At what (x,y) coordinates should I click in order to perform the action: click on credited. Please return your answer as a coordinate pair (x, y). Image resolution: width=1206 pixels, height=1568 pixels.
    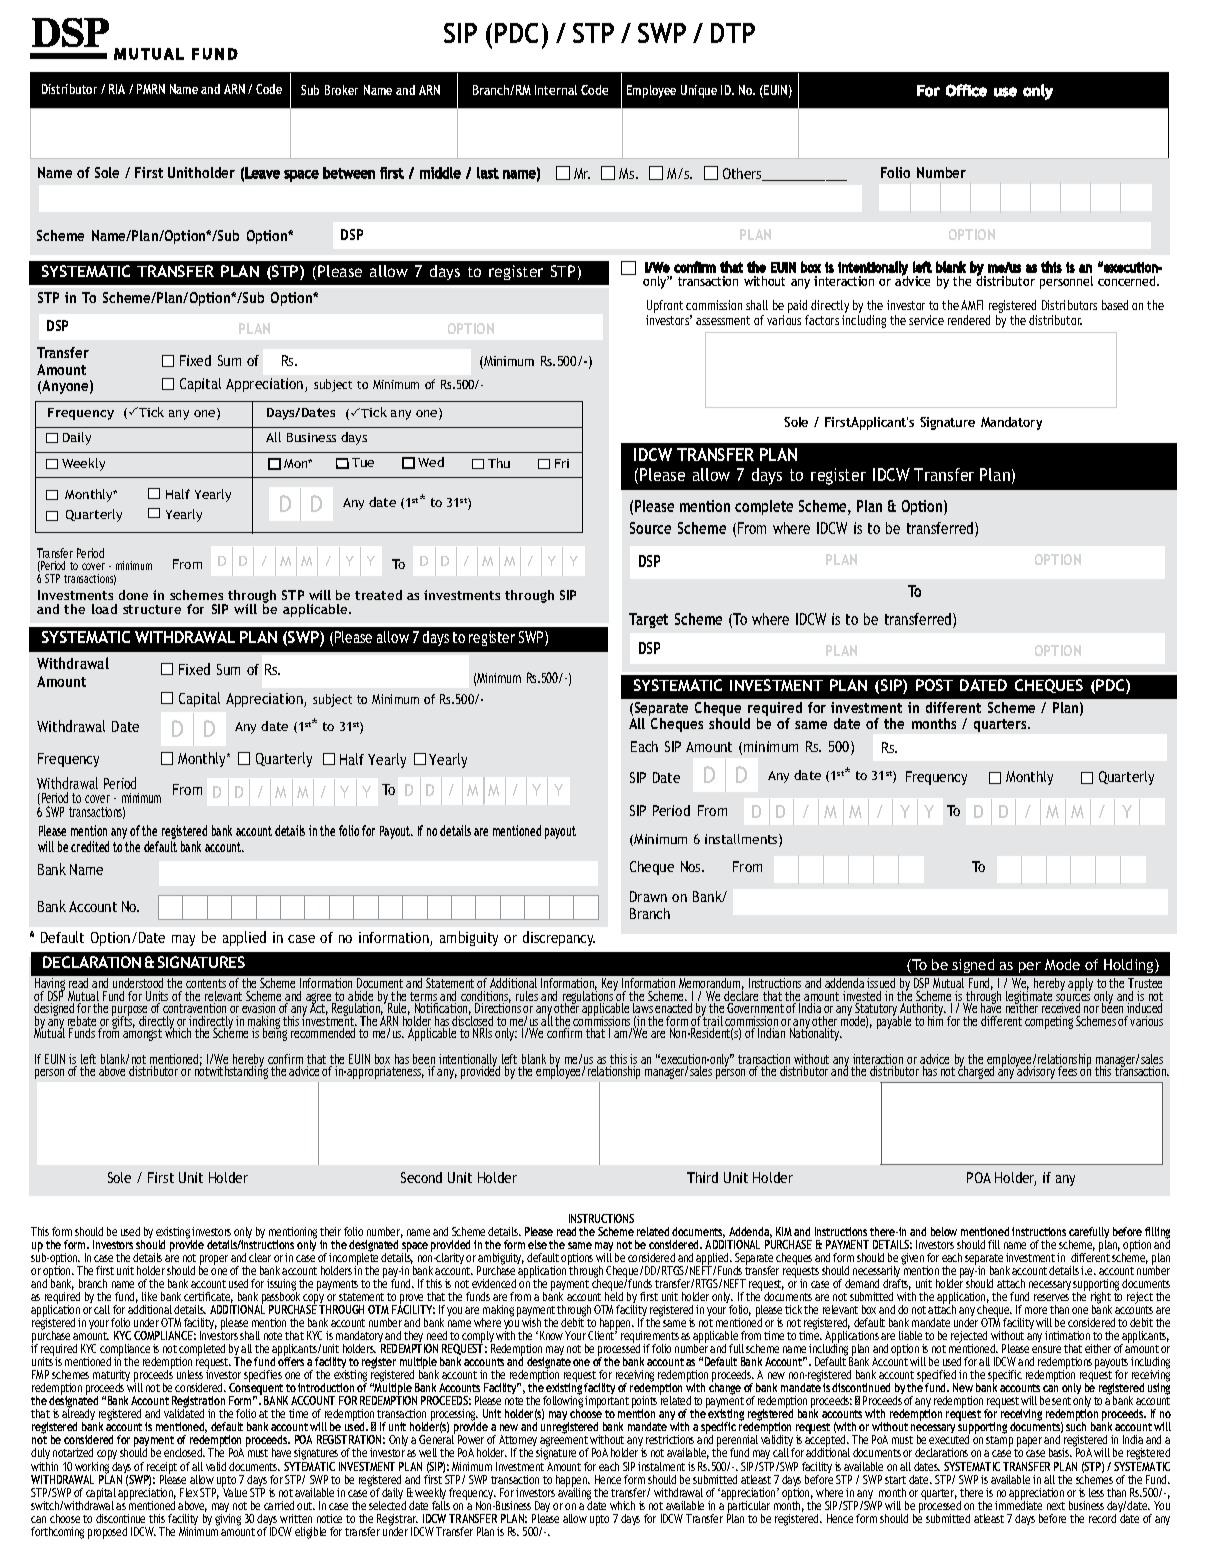
    Looking at the image, I should click on (90, 846).
